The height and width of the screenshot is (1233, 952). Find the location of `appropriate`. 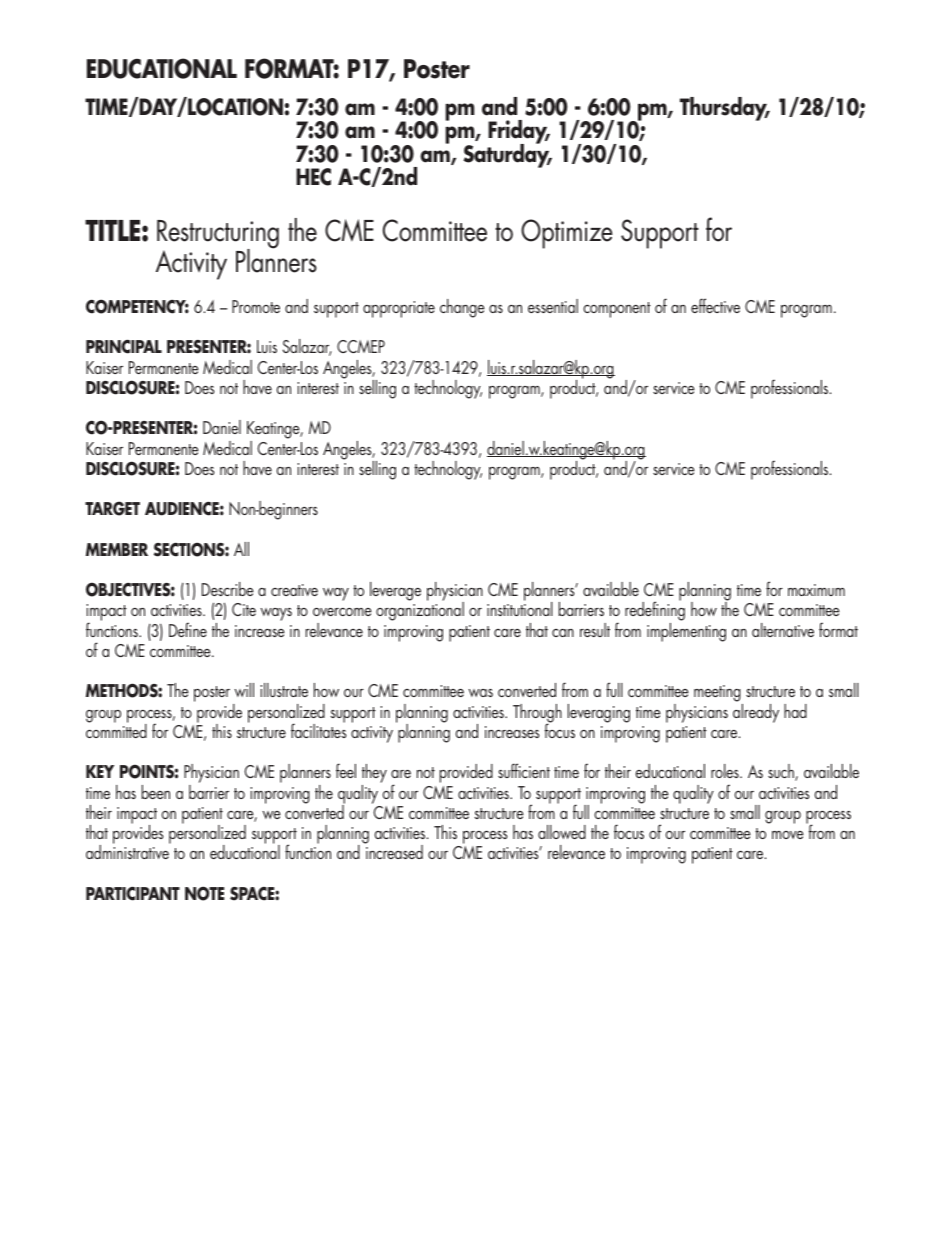

appropriate is located at coordinates (399, 309).
